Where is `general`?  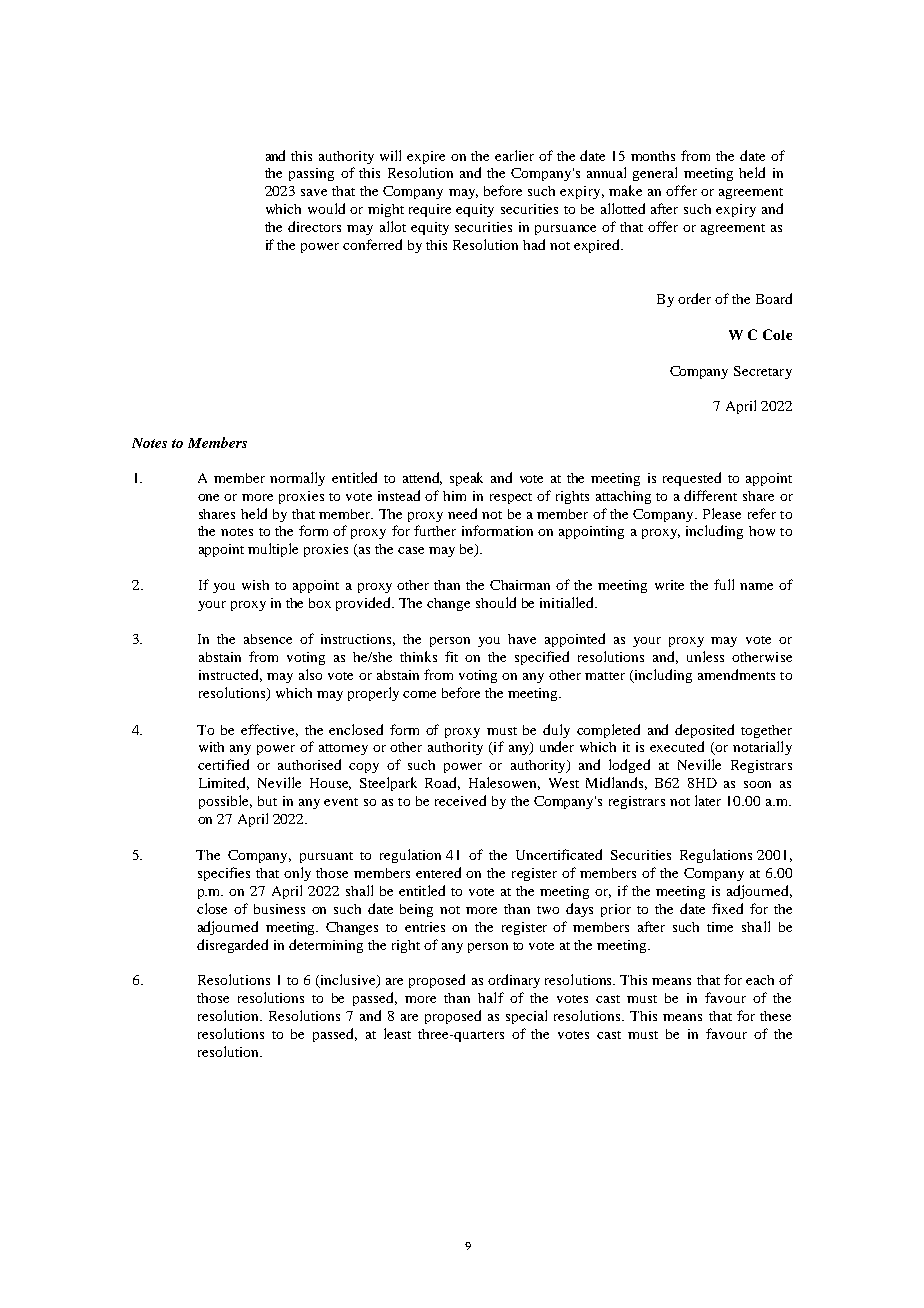
general is located at coordinates (655, 174).
